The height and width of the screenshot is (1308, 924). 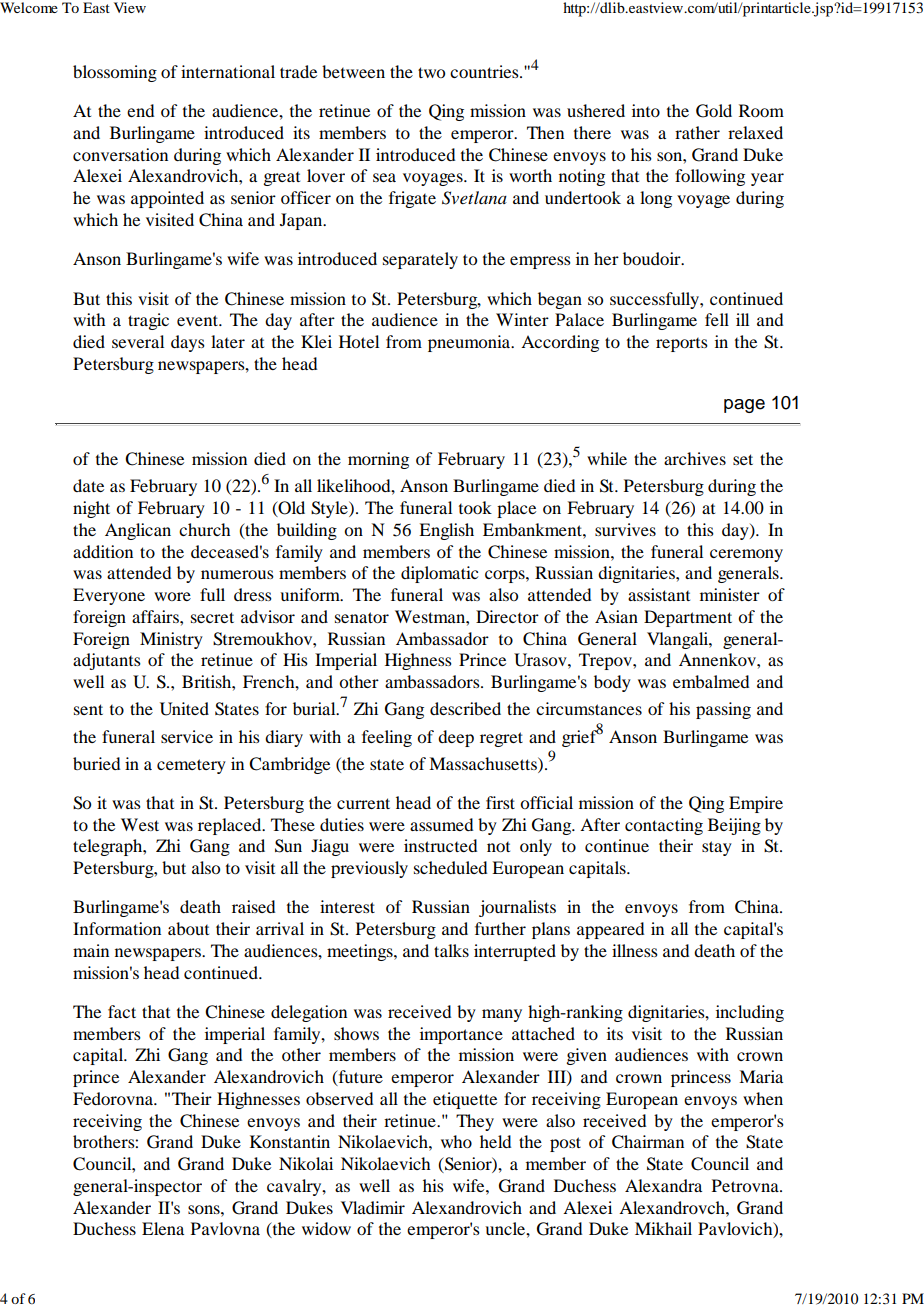 I want to click on Vladimir, so click(x=373, y=1207).
